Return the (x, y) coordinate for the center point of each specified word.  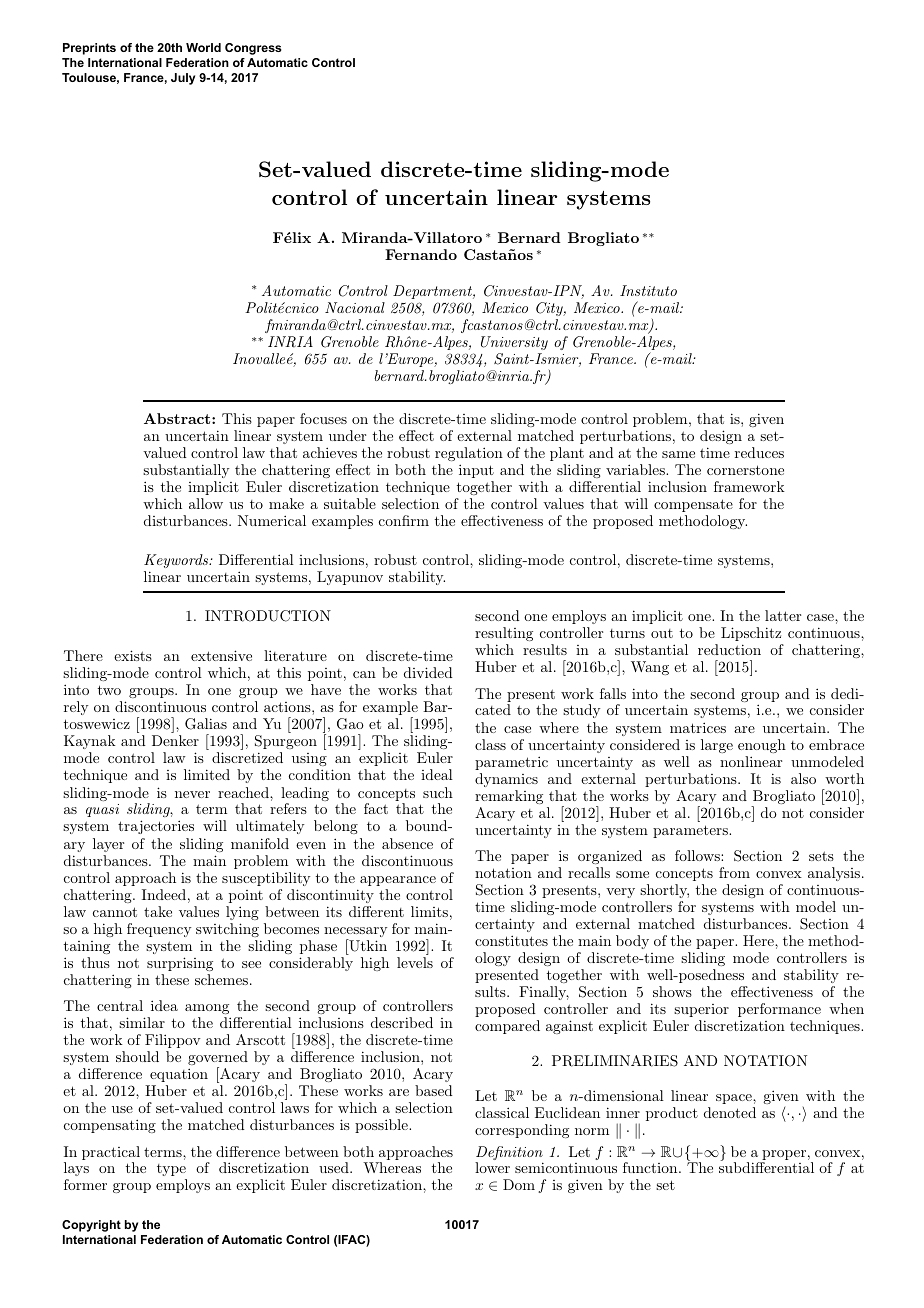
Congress (253, 49)
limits (429, 911)
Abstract (178, 418)
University (514, 343)
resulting (504, 634)
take (158, 911)
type (172, 1172)
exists (133, 655)
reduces (759, 452)
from (734, 872)
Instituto (648, 290)
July (183, 79)
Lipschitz (751, 634)
